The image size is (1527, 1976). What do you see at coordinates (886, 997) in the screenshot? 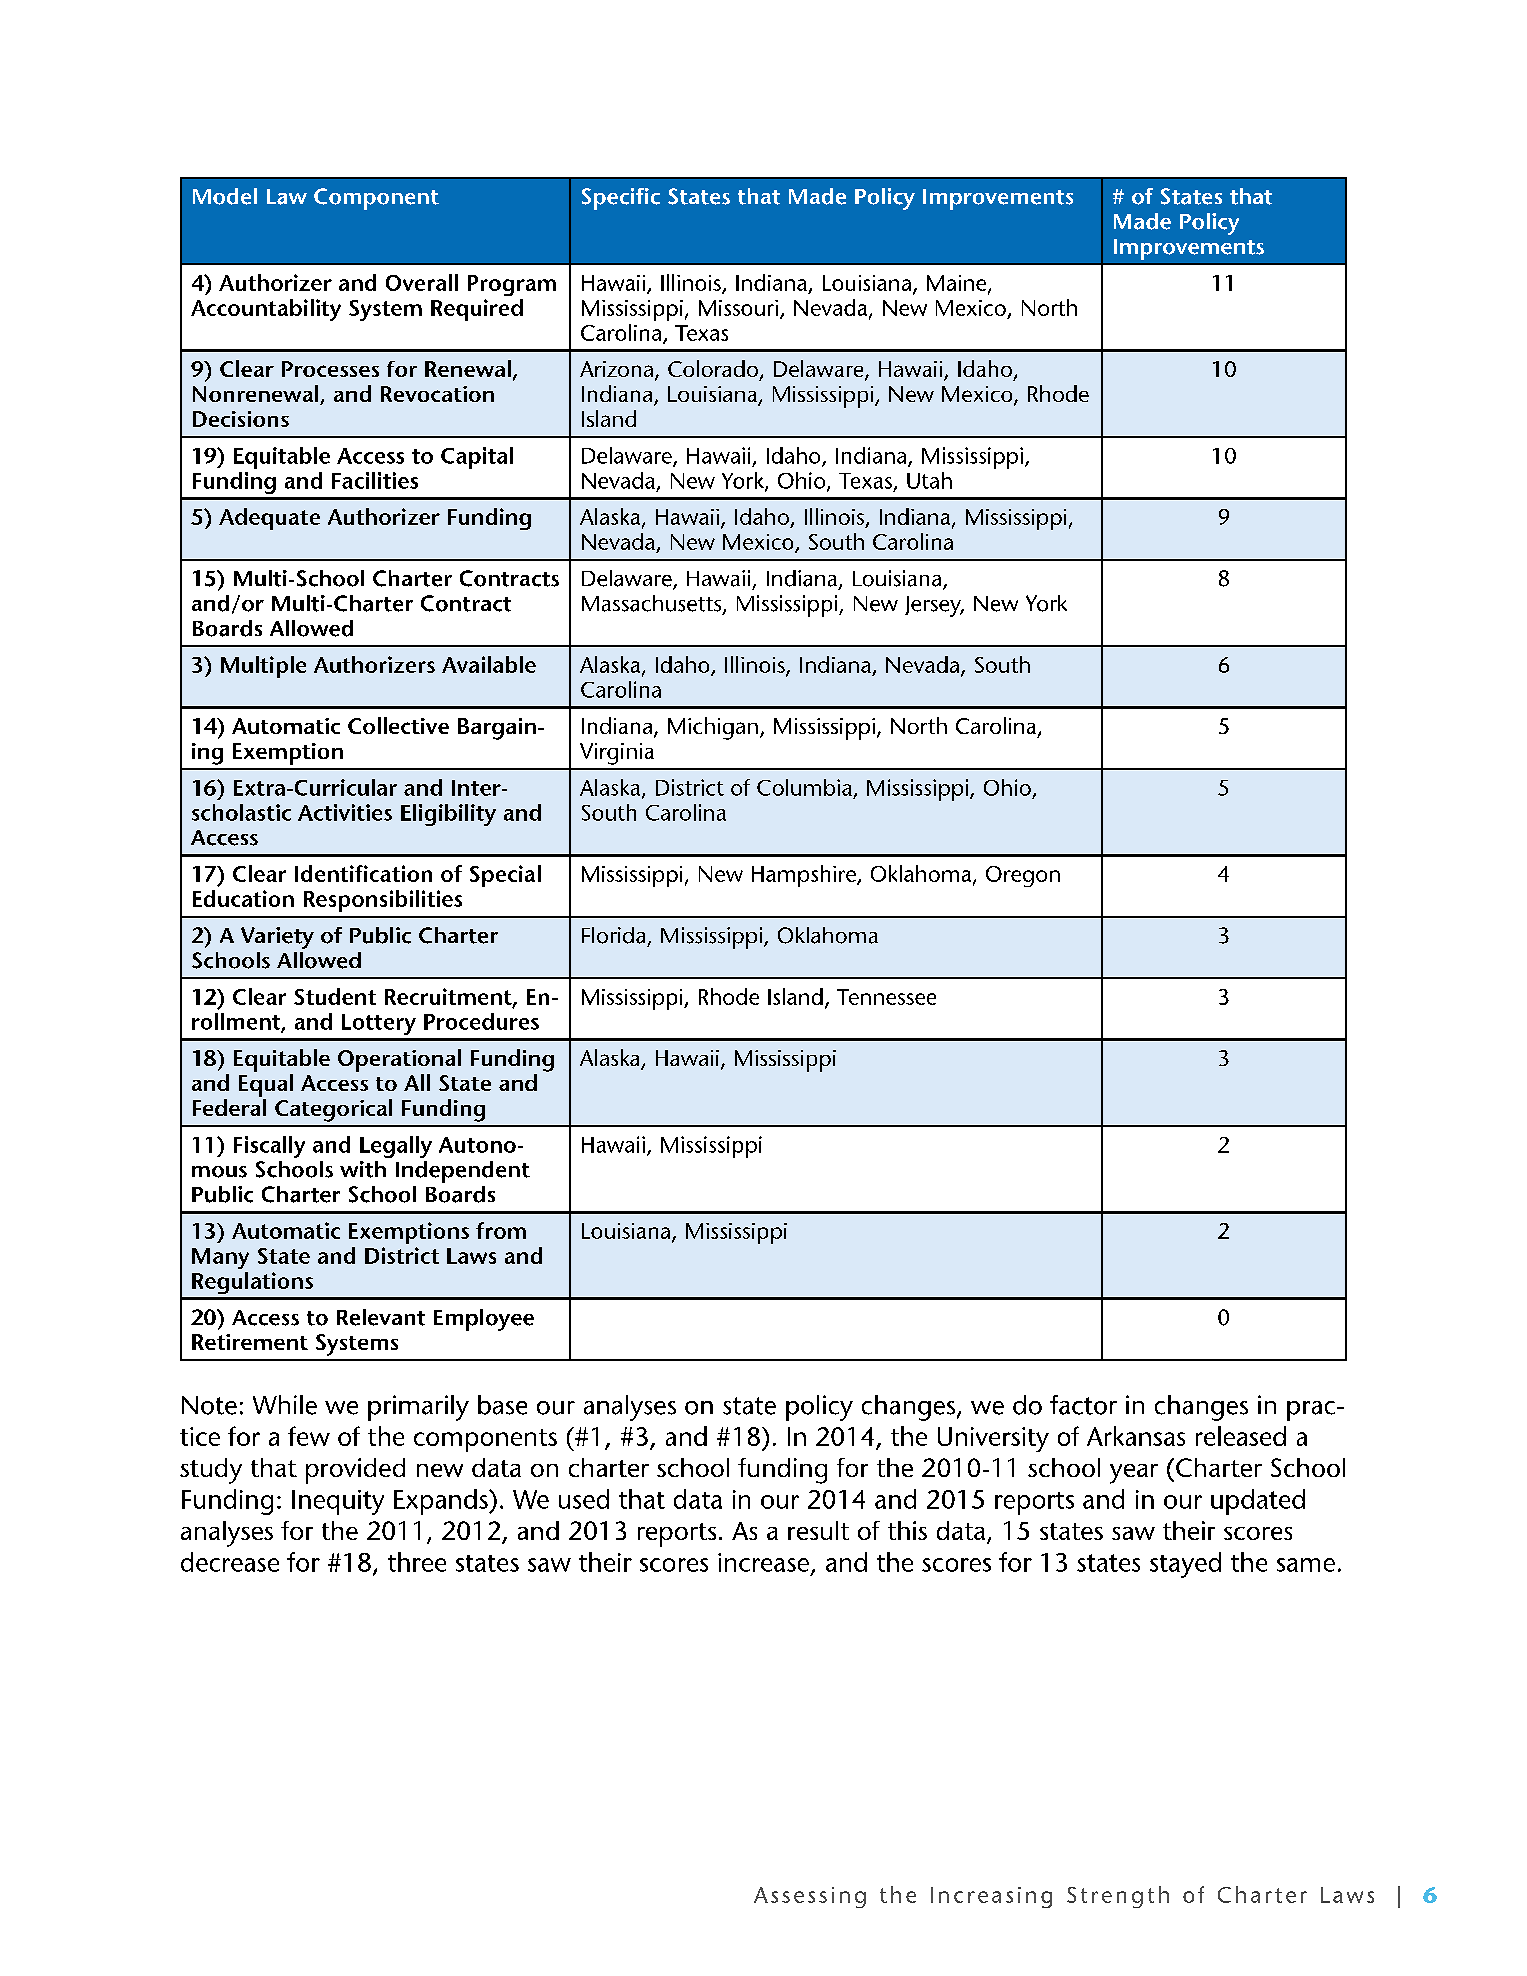
I see `Tennessee` at bounding box center [886, 997].
